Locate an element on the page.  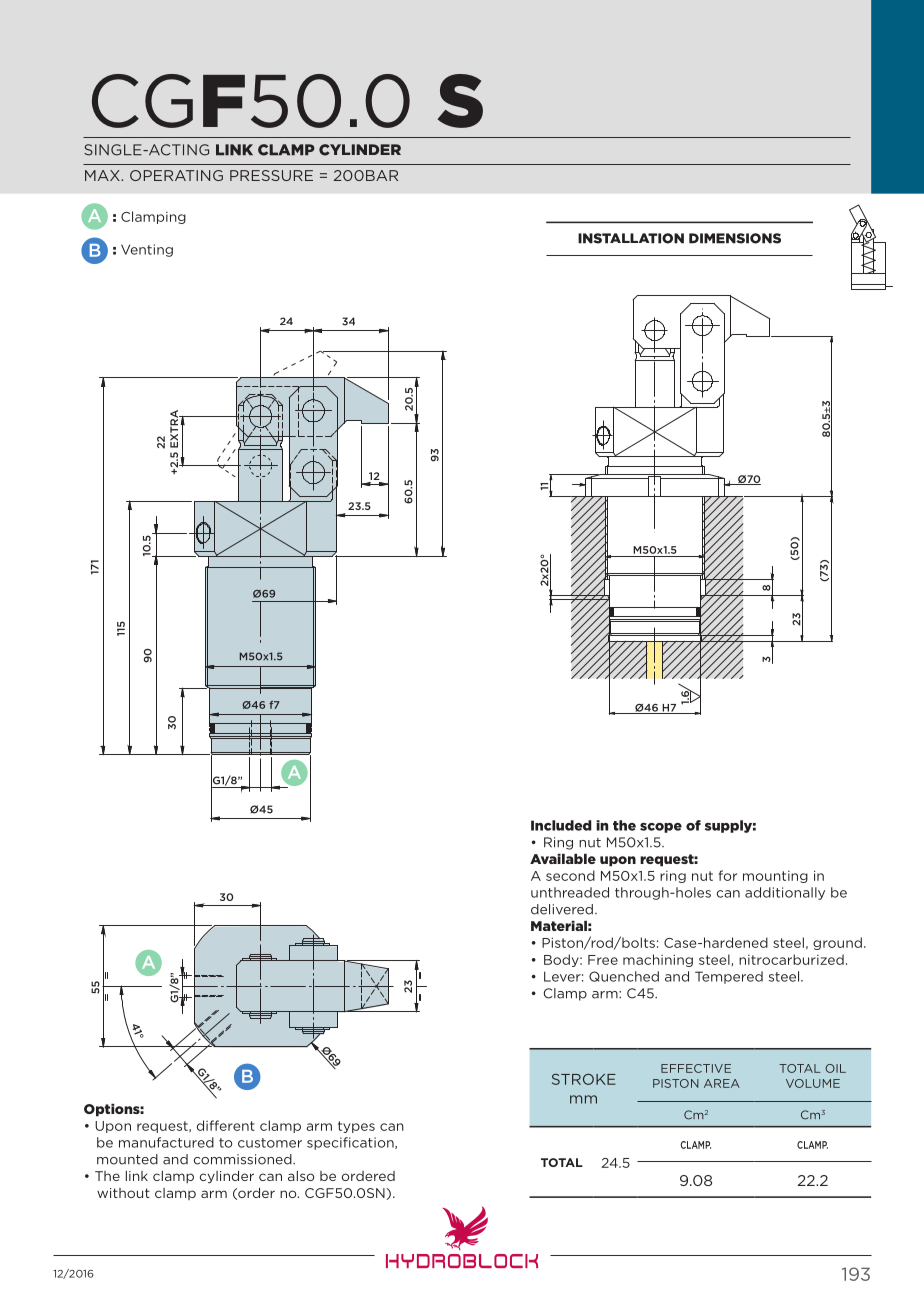
for is located at coordinates (728, 875).
